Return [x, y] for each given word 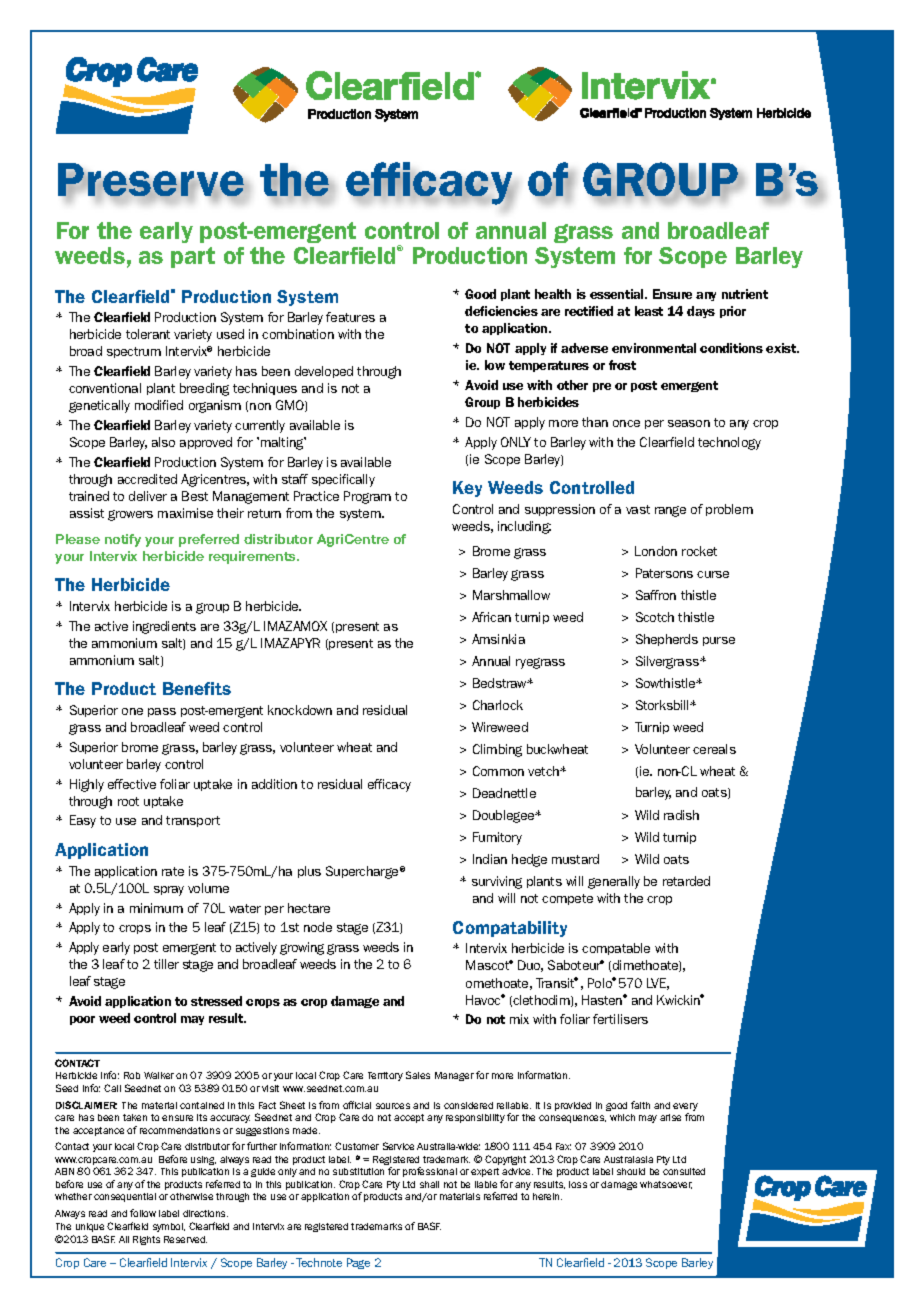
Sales [418, 1075]
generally [614, 882]
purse [719, 641]
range [670, 511]
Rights [146, 1240]
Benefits [197, 688]
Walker [159, 1075]
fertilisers [620, 1019]
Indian [490, 859]
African [491, 617]
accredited [147, 479]
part [193, 257]
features [350, 317]
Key [467, 489]
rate [173, 871]
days [701, 312]
